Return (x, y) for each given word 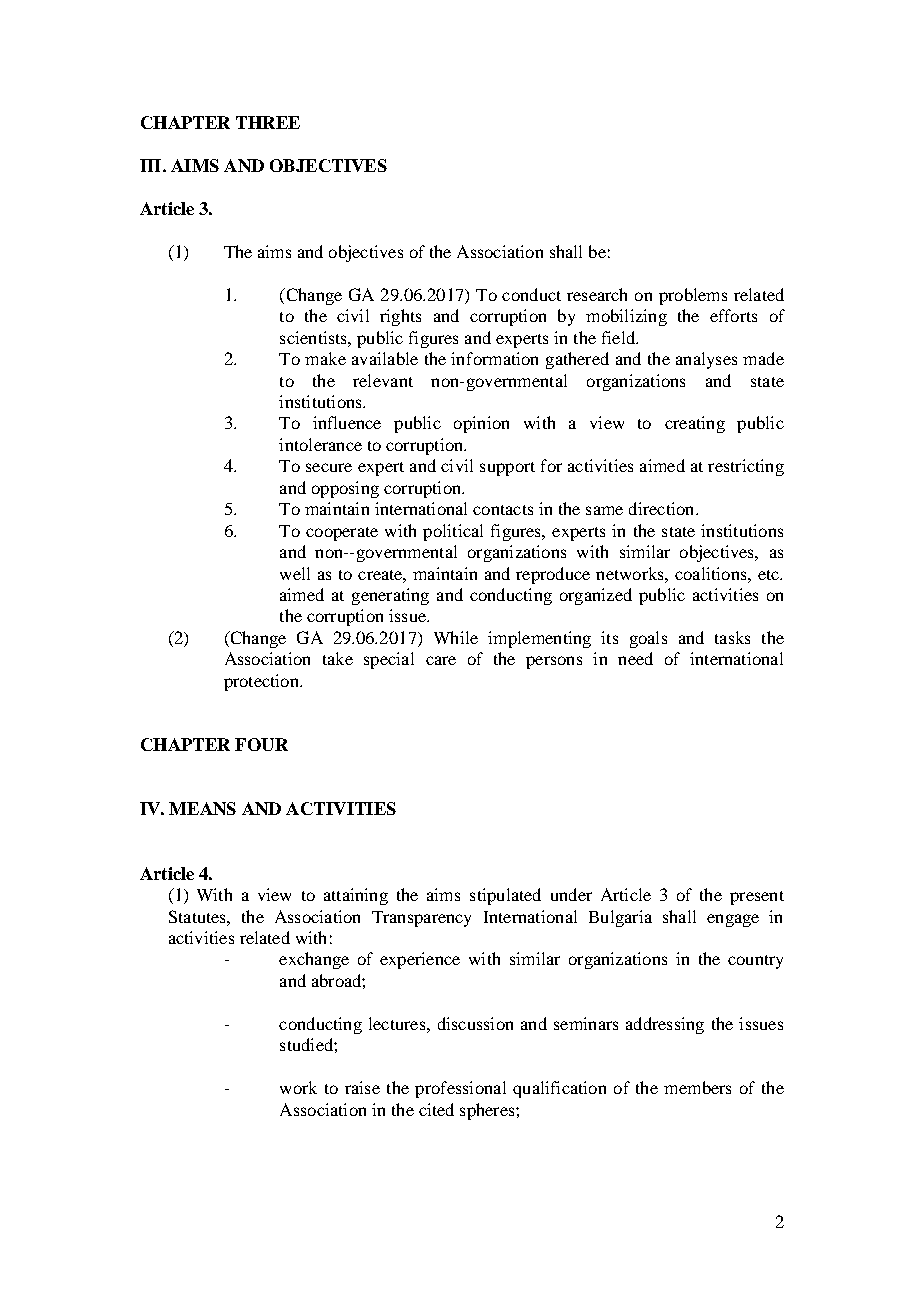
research (597, 294)
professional (460, 1089)
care (441, 660)
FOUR (261, 744)
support (507, 469)
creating (695, 424)
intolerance (320, 444)
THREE (268, 122)
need (635, 658)
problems (693, 296)
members (697, 1087)
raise (362, 1087)
